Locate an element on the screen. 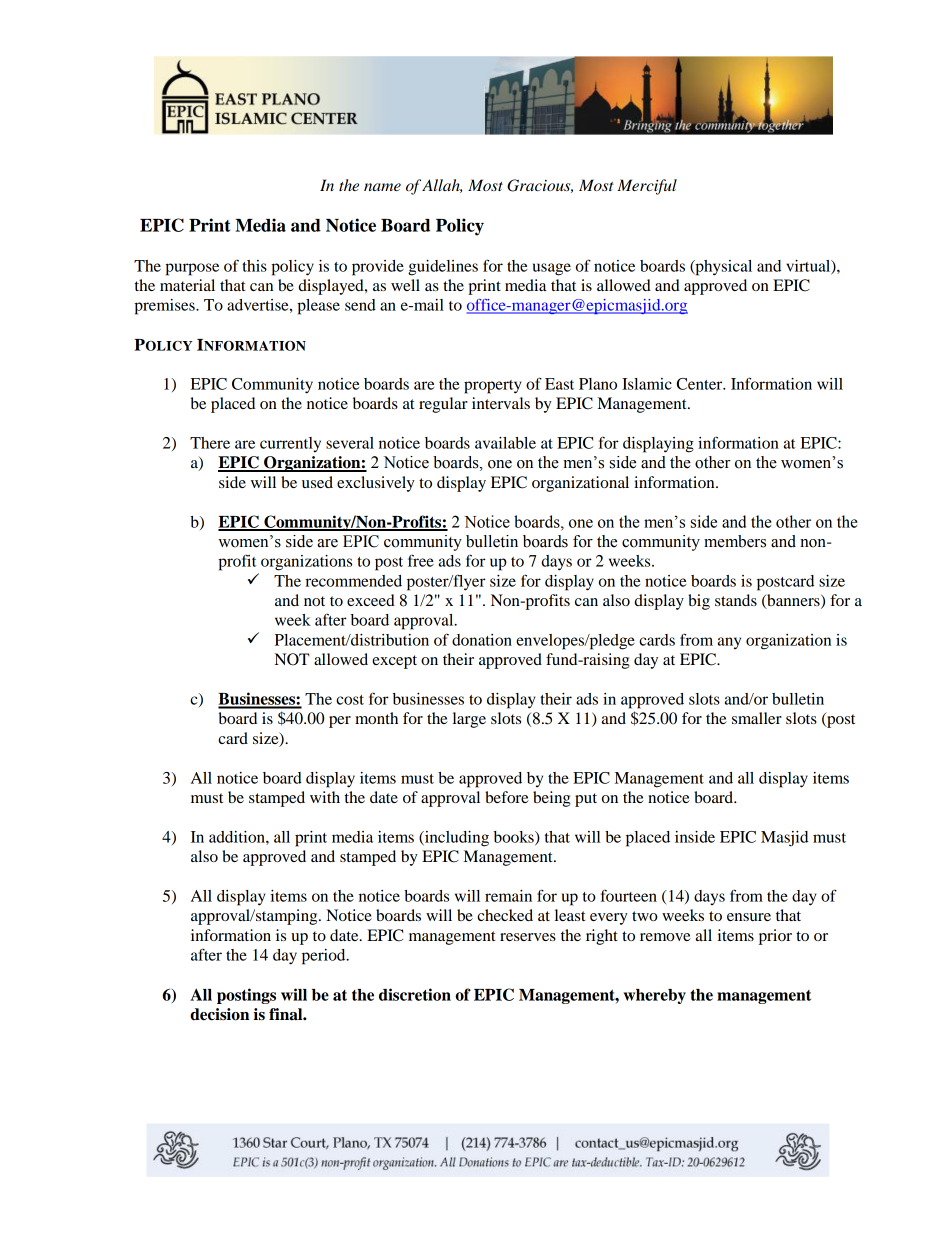 The height and width of the screenshot is (1233, 952). members is located at coordinates (735, 541).
